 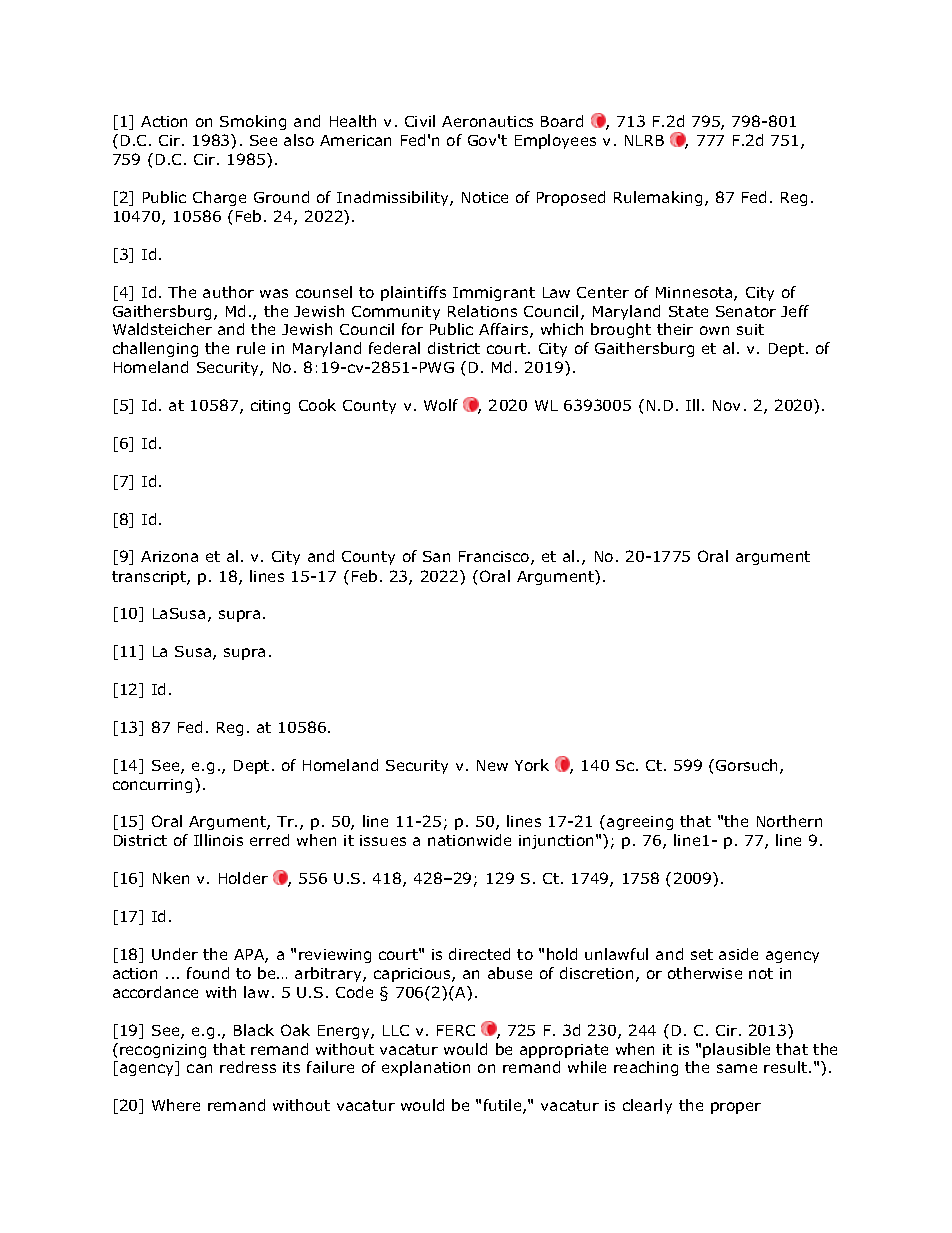 I want to click on Smoking, so click(x=253, y=122).
